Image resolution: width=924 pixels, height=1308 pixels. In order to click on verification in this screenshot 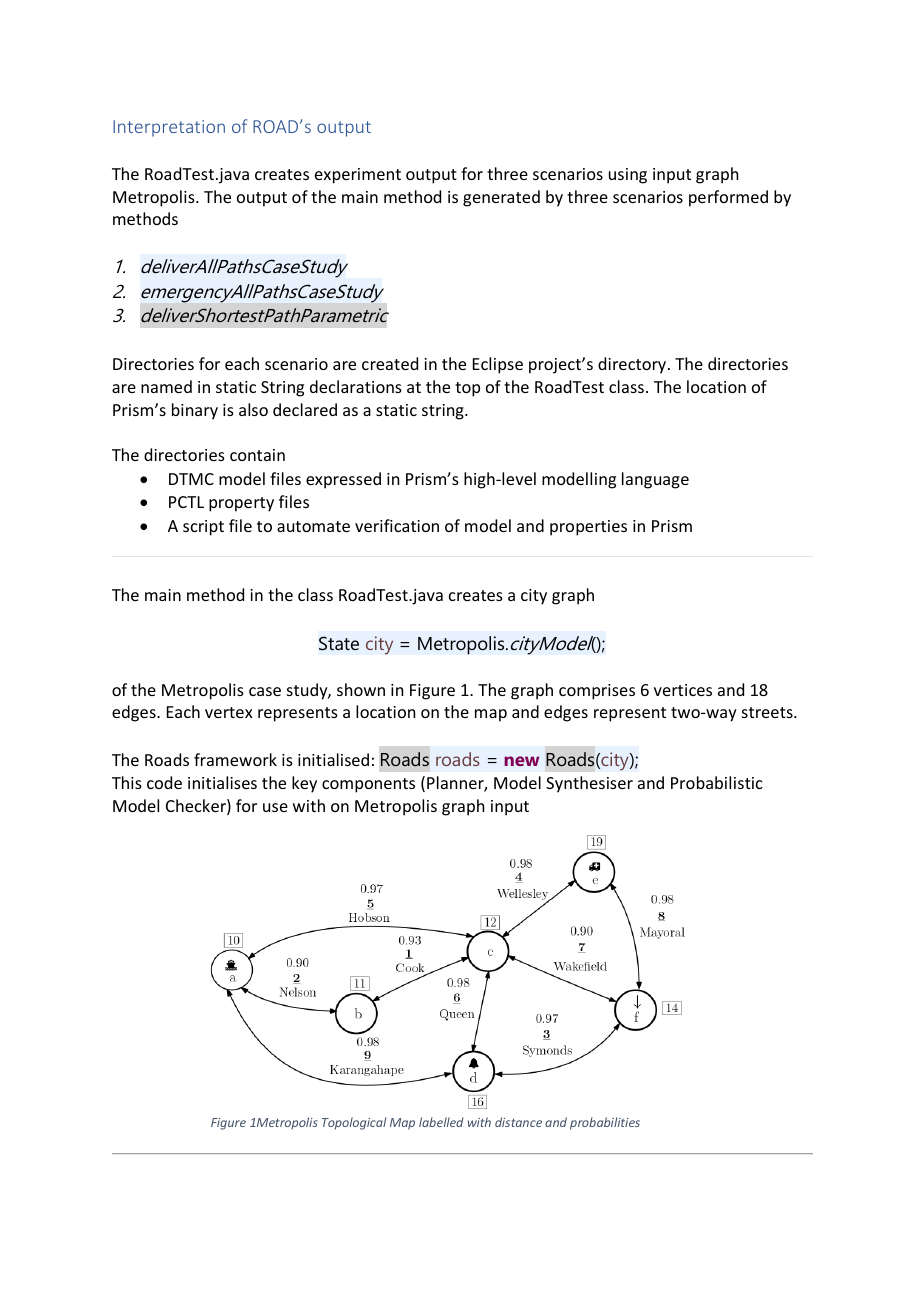, I will do `click(397, 525)`.
